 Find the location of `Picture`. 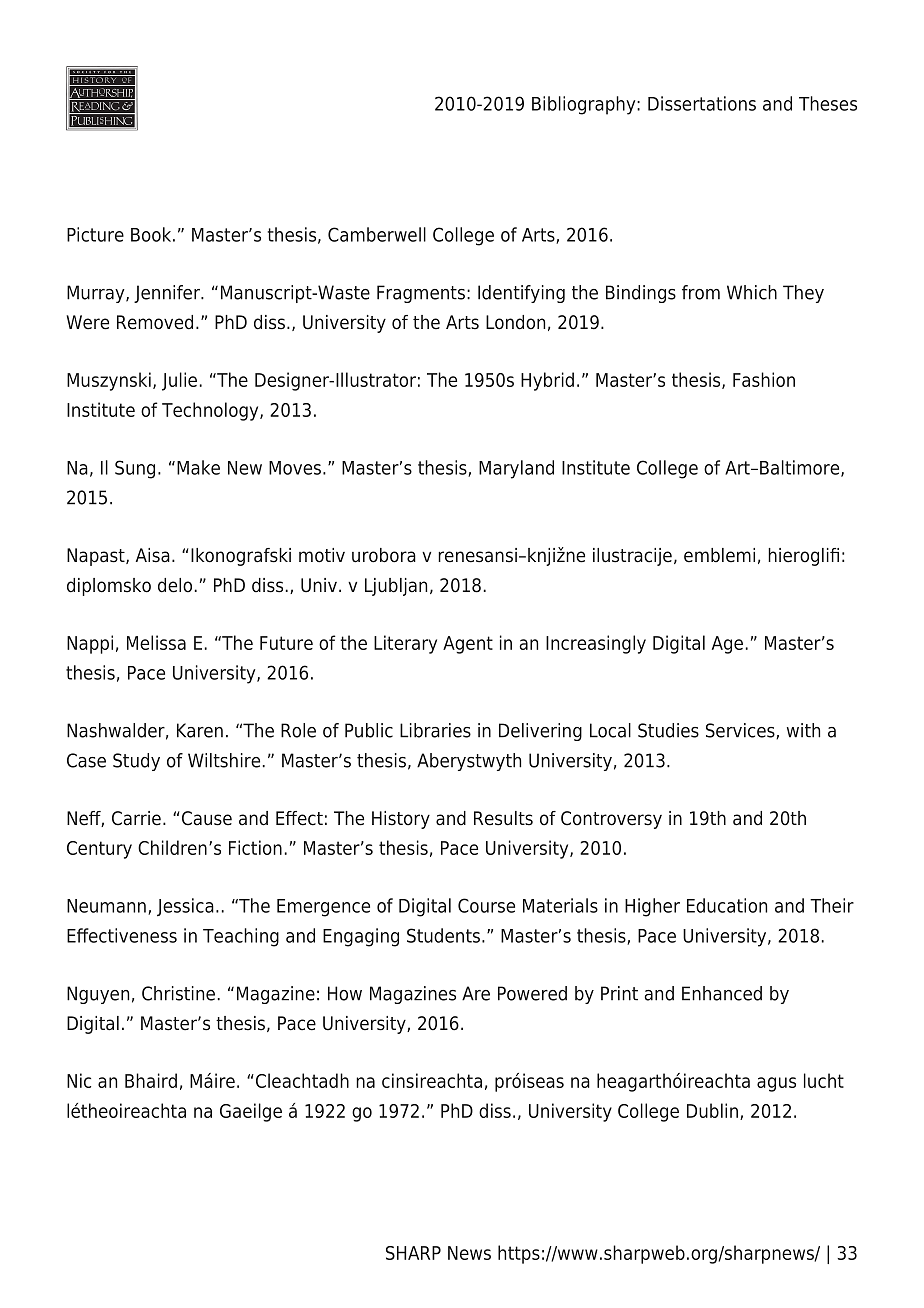

Picture is located at coordinates (95, 234).
